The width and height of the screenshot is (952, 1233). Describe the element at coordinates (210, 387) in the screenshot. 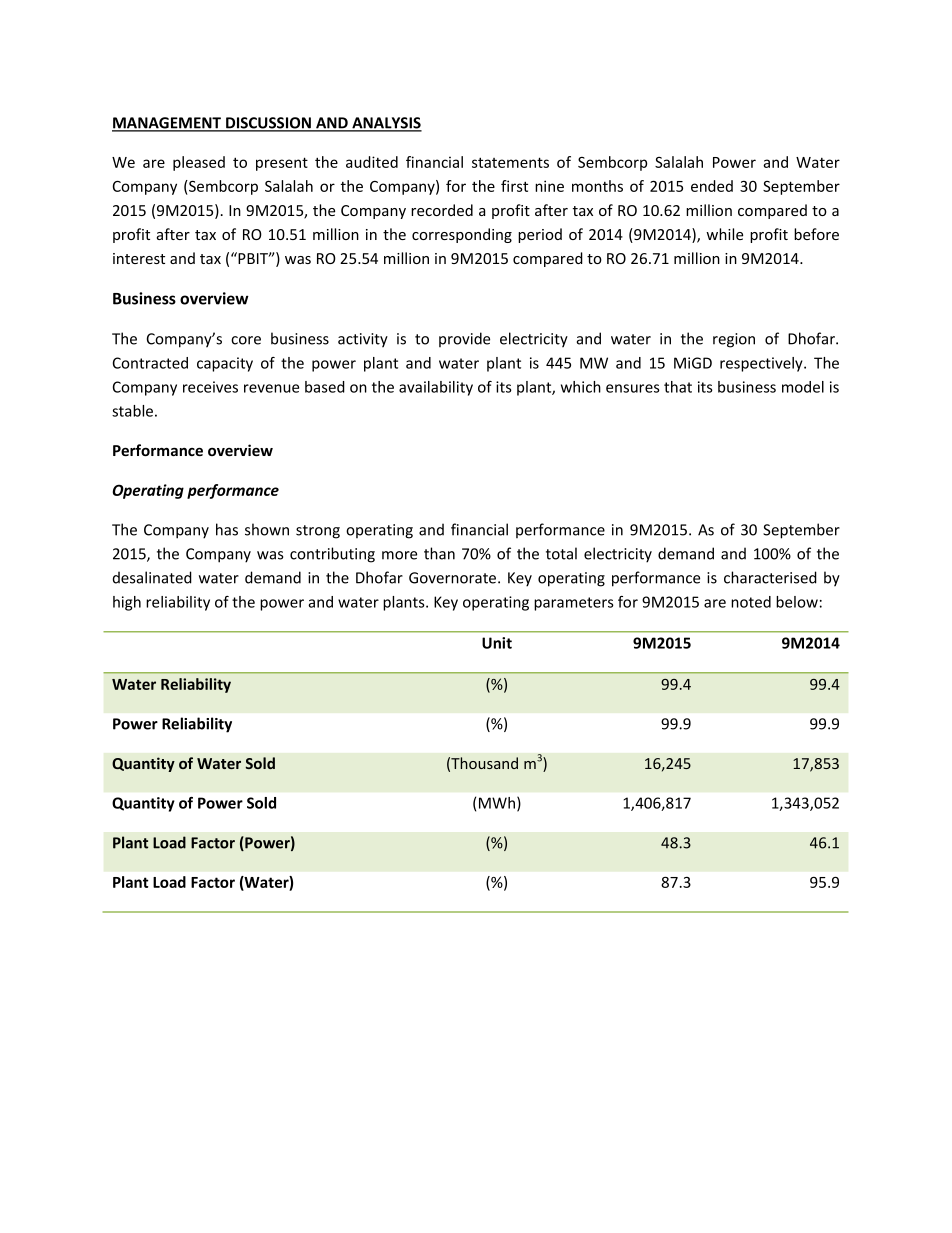

I see `receives` at that location.
